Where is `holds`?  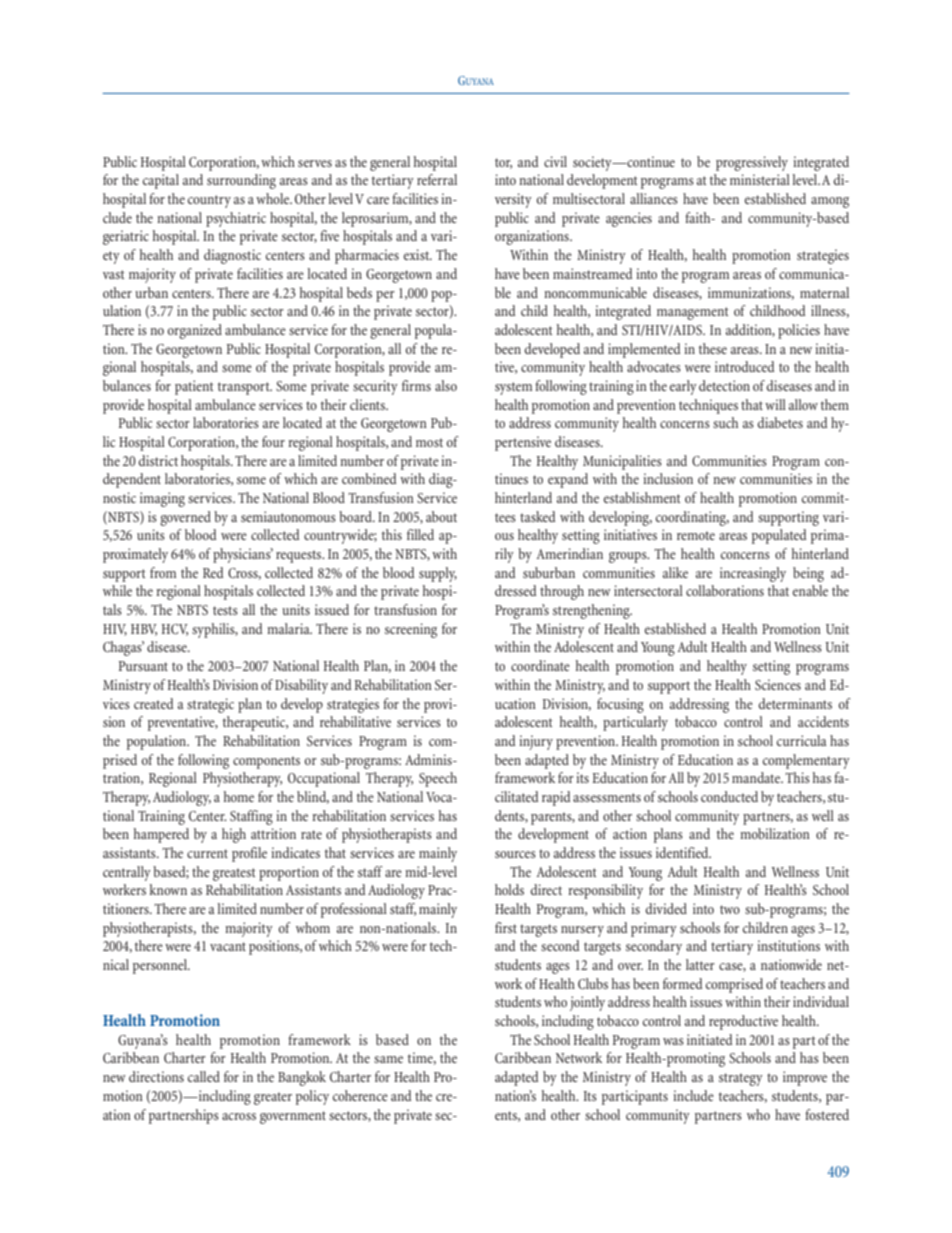 holds is located at coordinates (509, 889).
